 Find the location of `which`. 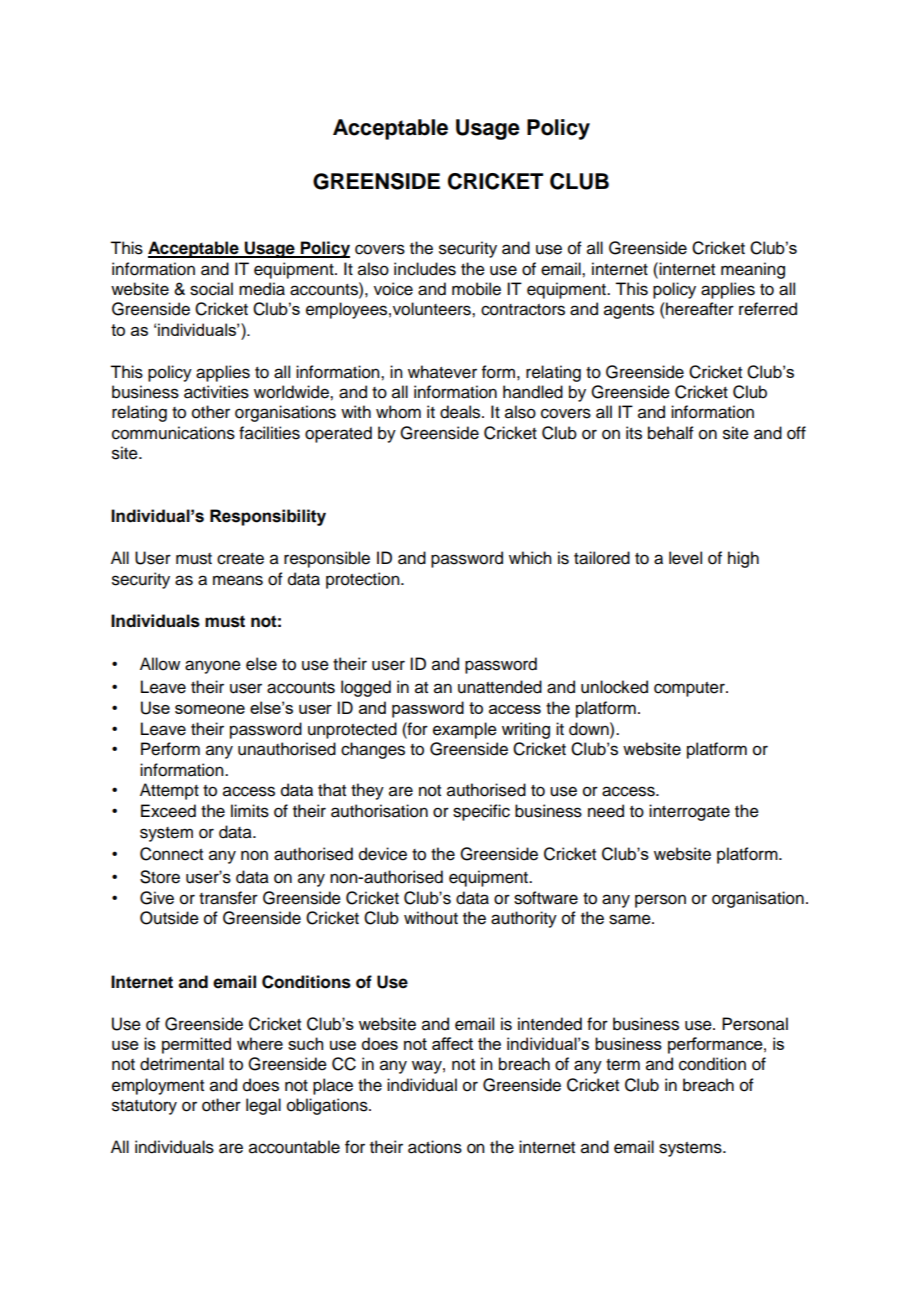

which is located at coordinates (530, 558).
